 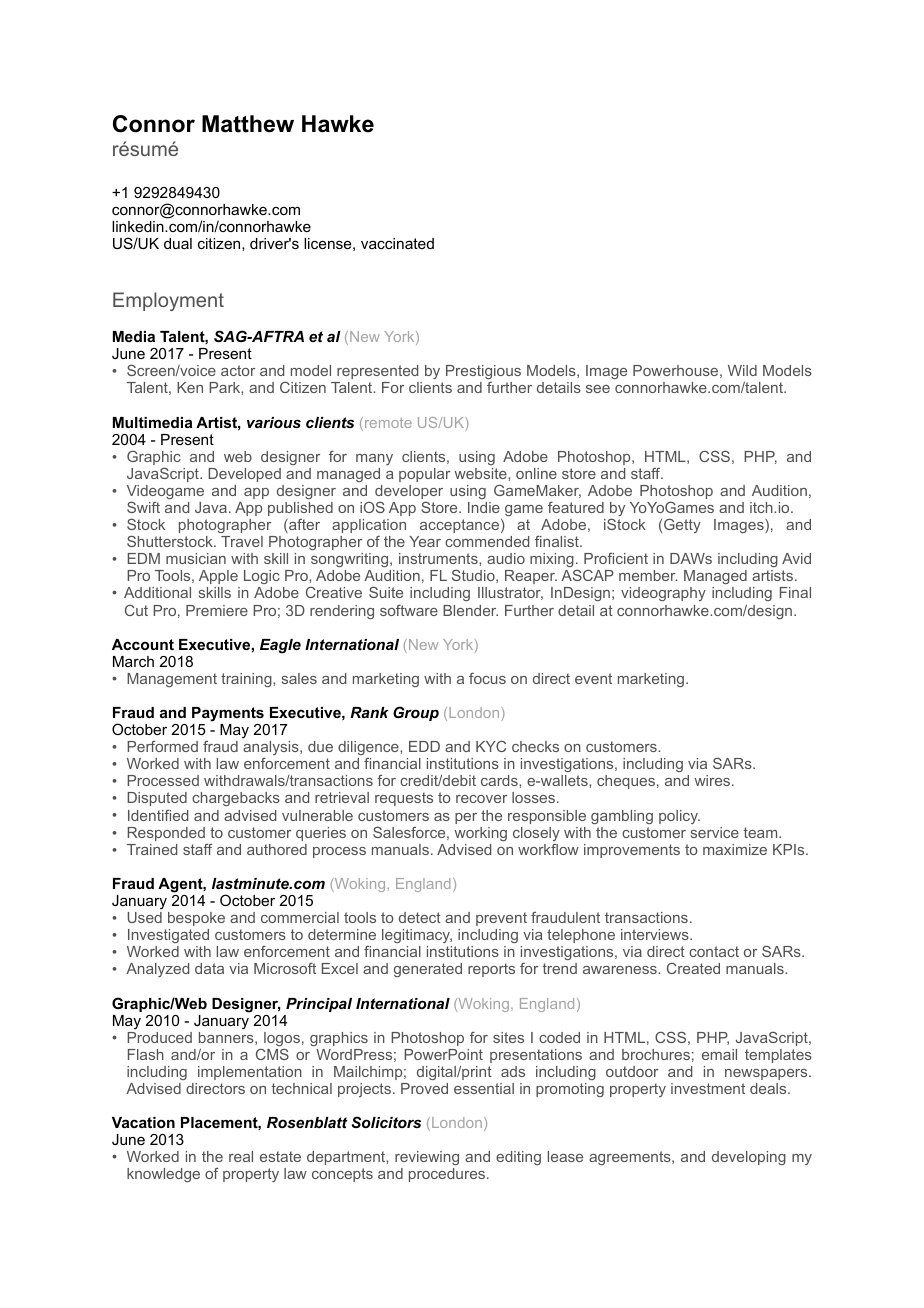 I want to click on focus, so click(x=487, y=678).
